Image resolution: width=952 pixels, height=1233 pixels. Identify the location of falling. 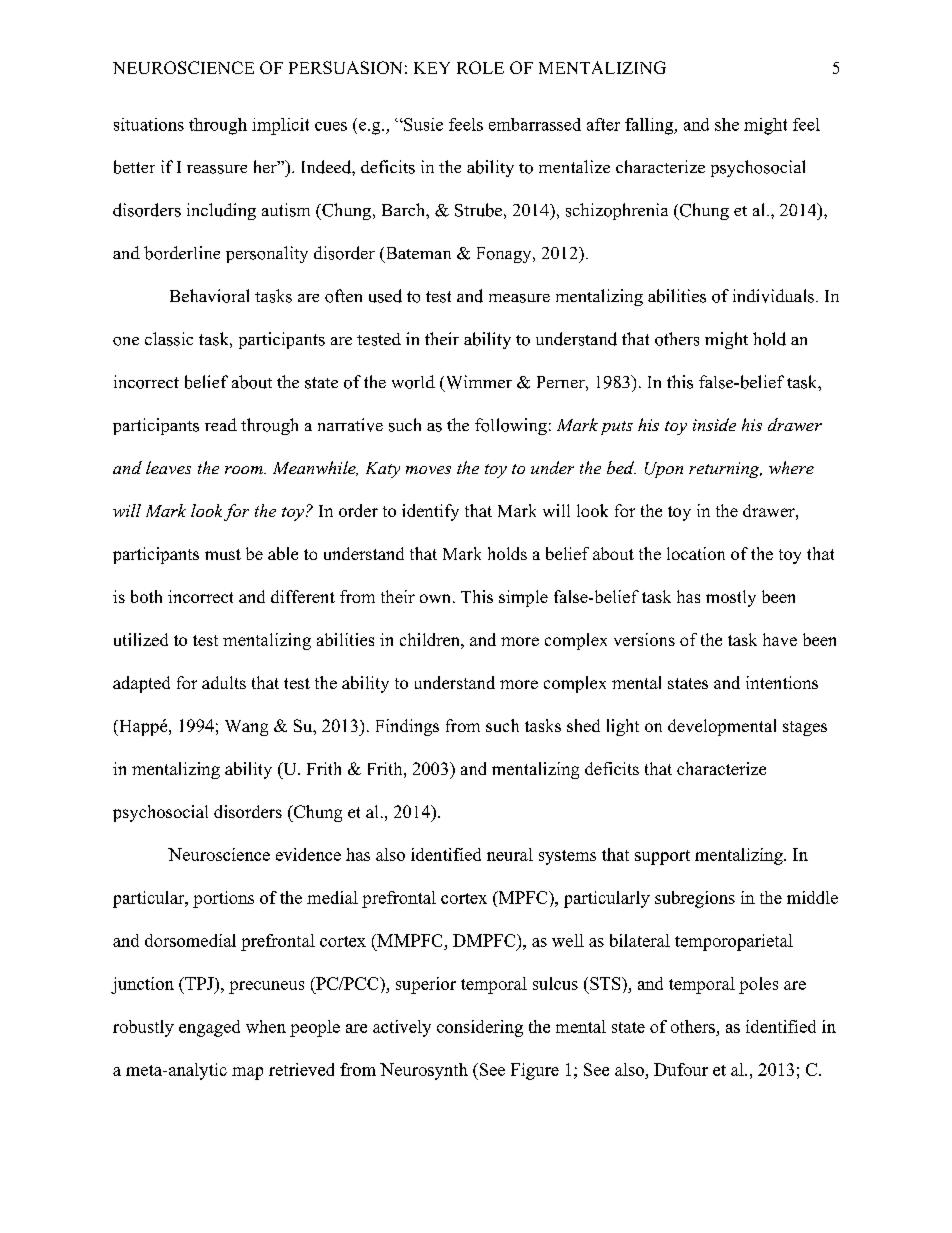
(650, 126).
